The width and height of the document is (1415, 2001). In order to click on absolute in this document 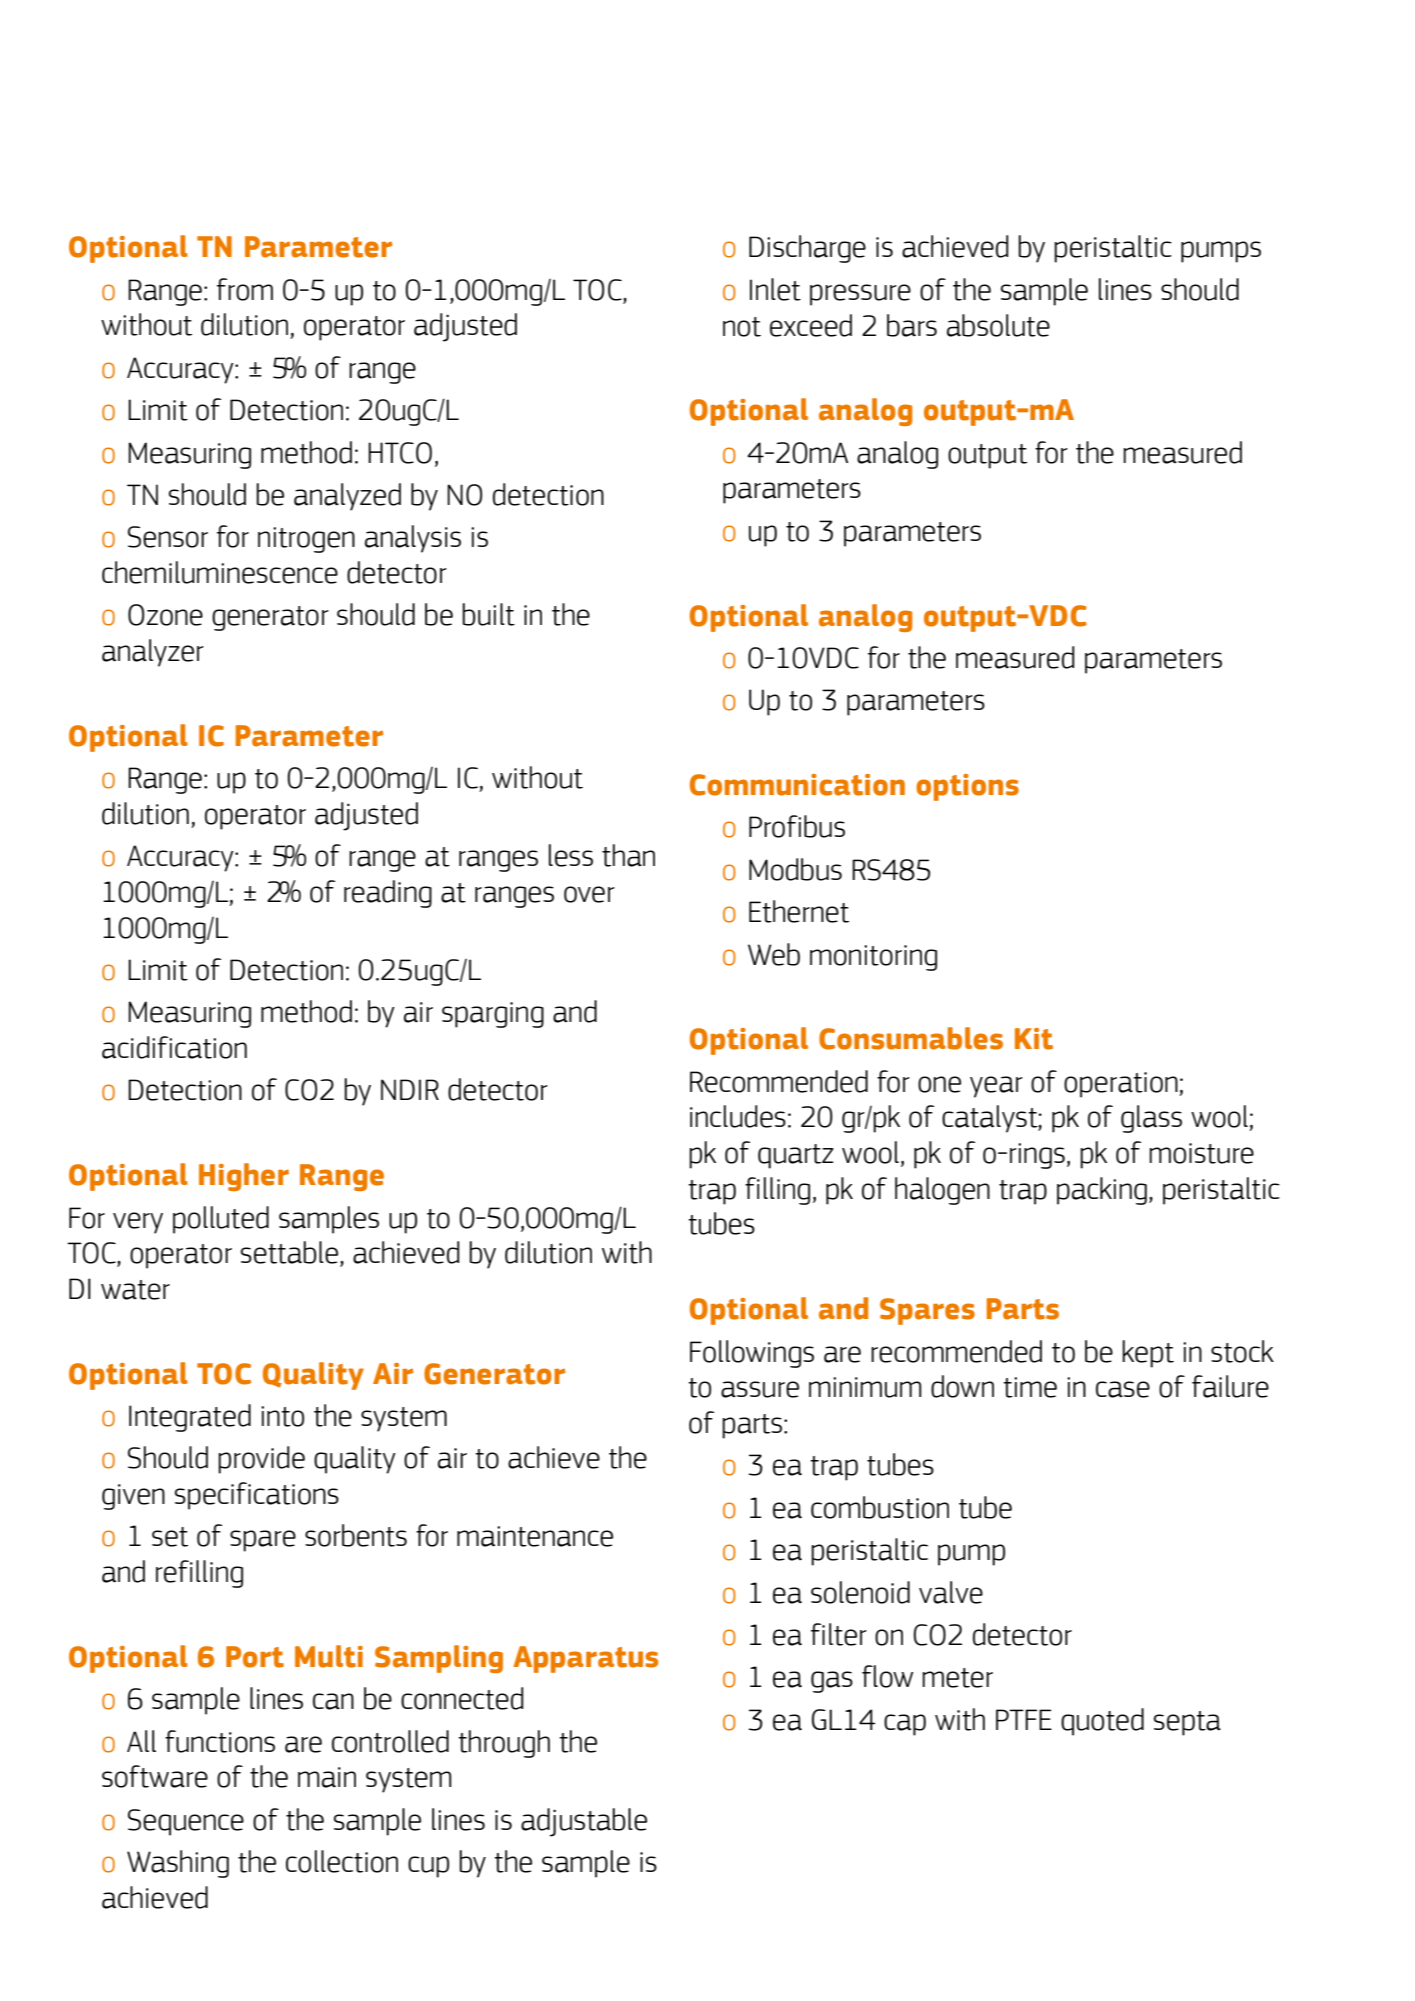, I will do `click(998, 325)`.
